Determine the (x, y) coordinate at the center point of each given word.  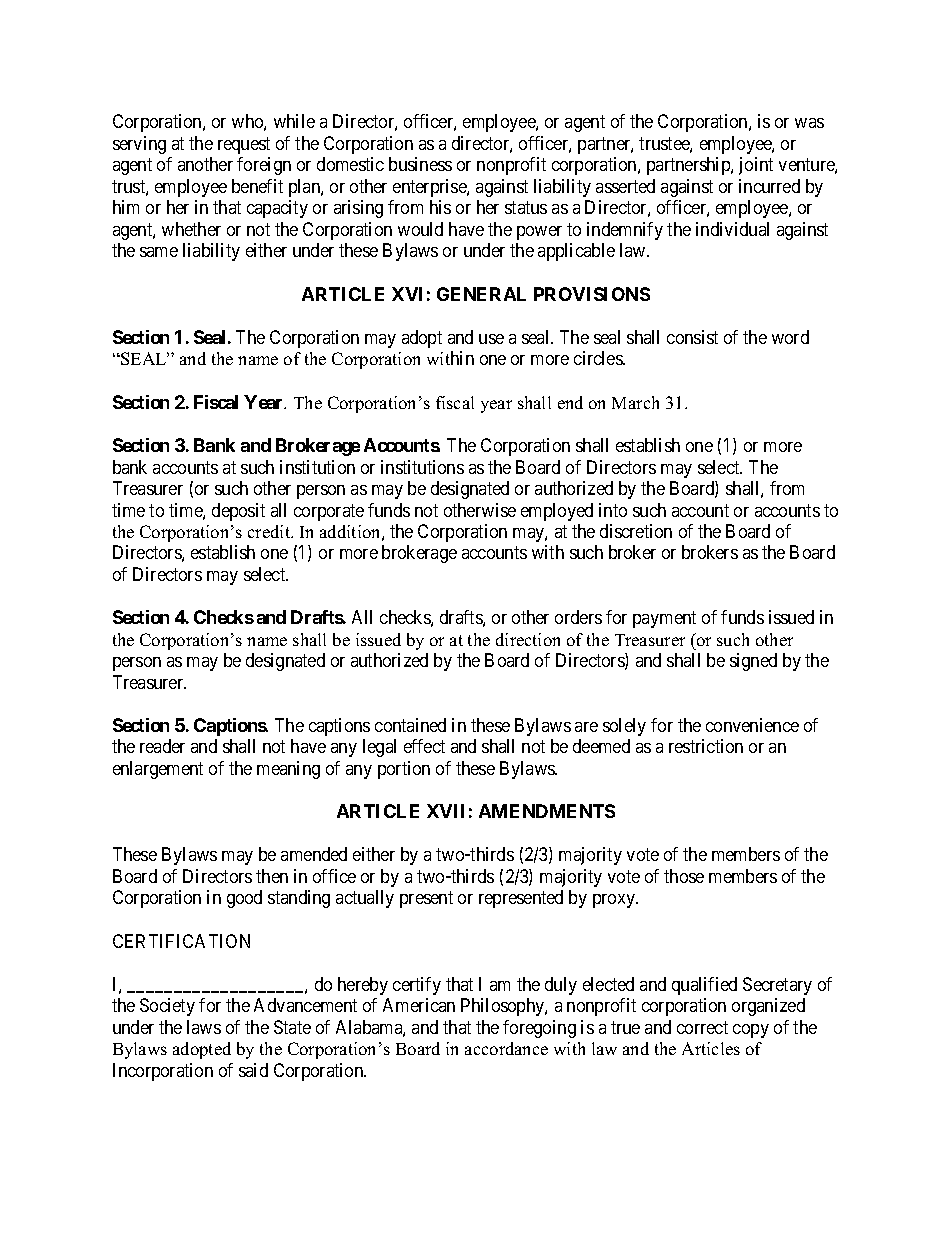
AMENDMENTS (547, 811)
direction (528, 639)
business (420, 164)
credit (270, 531)
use (491, 339)
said (253, 1070)
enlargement (158, 770)
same (159, 252)
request (244, 145)
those (684, 876)
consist (692, 337)
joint (756, 166)
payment (664, 619)
